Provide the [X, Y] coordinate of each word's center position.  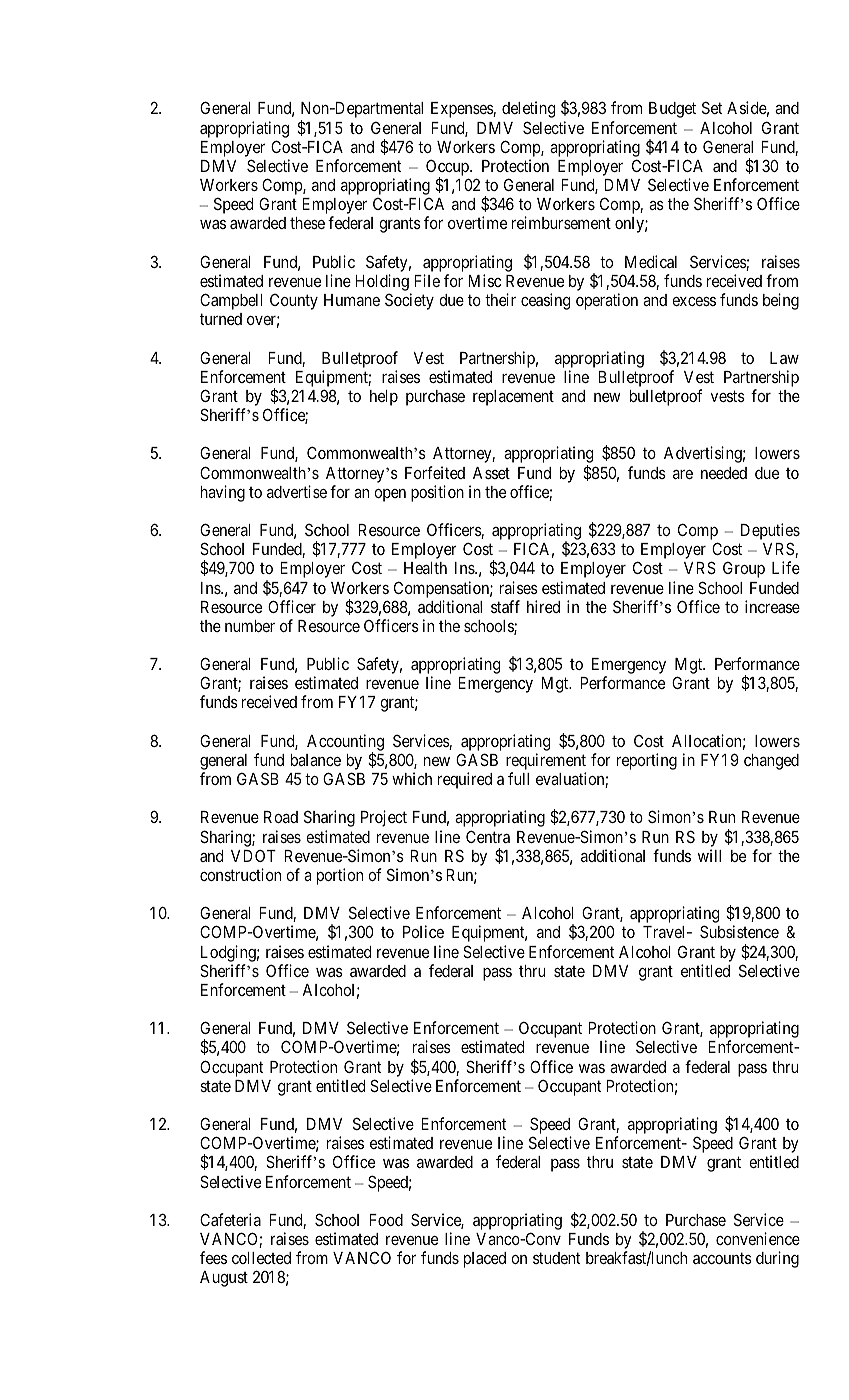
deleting [528, 109]
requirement [546, 763]
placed [485, 1260]
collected [261, 1258]
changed [771, 762]
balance [316, 760]
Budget [672, 110]
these [307, 223]
